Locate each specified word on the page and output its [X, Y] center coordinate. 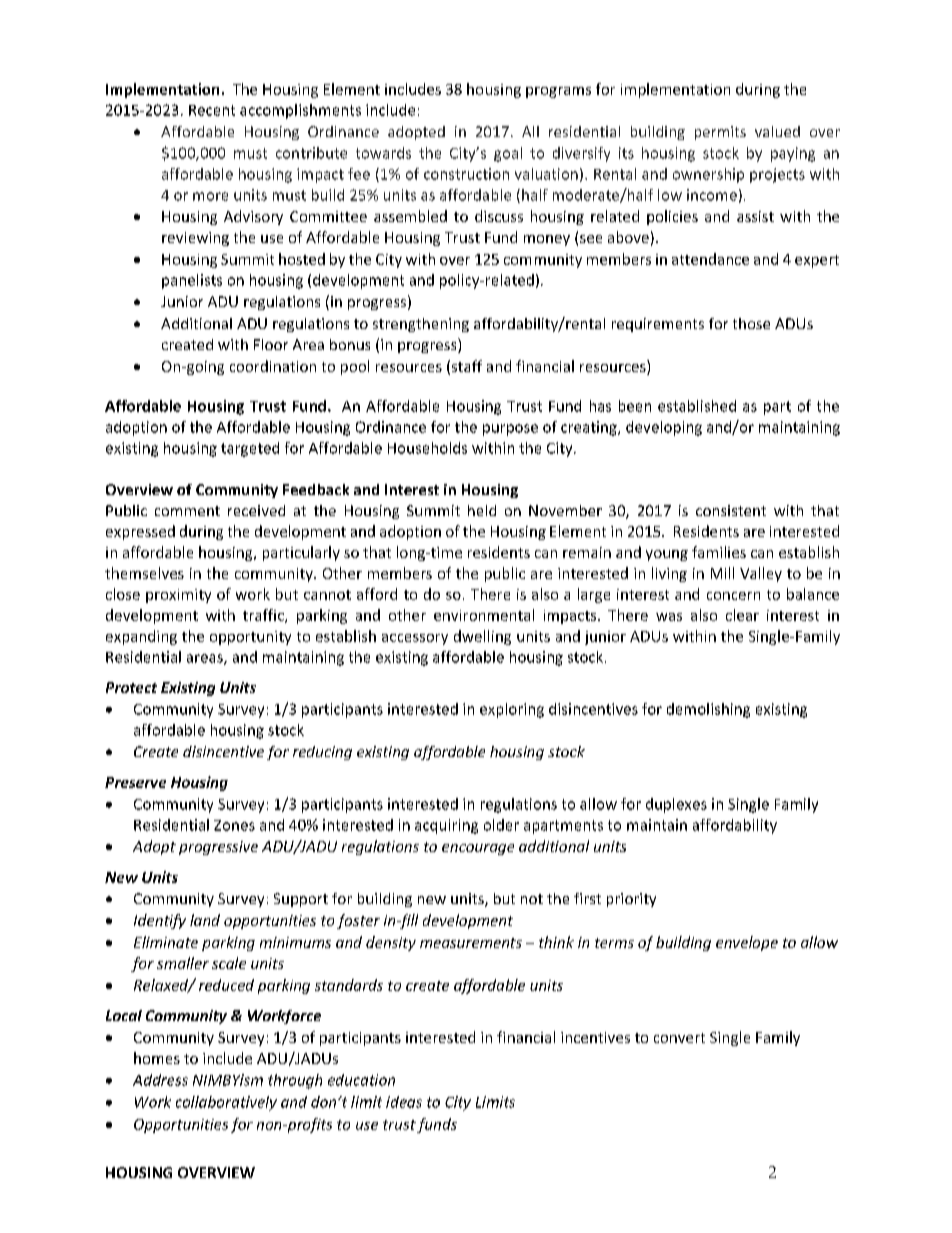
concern [733, 596]
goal [508, 154]
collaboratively [226, 1103]
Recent [212, 110]
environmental [484, 615]
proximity [178, 596]
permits [720, 133]
